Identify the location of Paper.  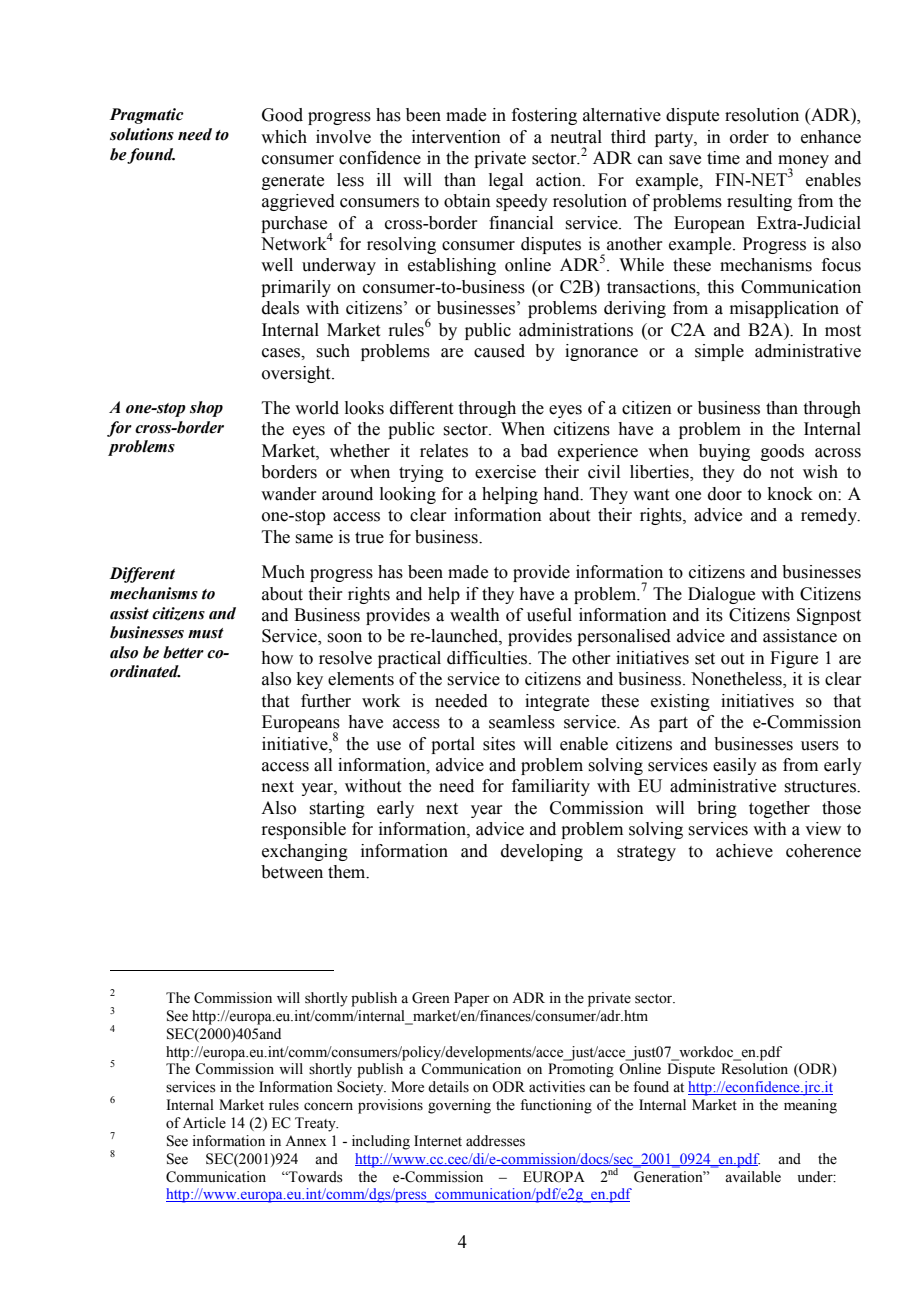
(472, 999).
